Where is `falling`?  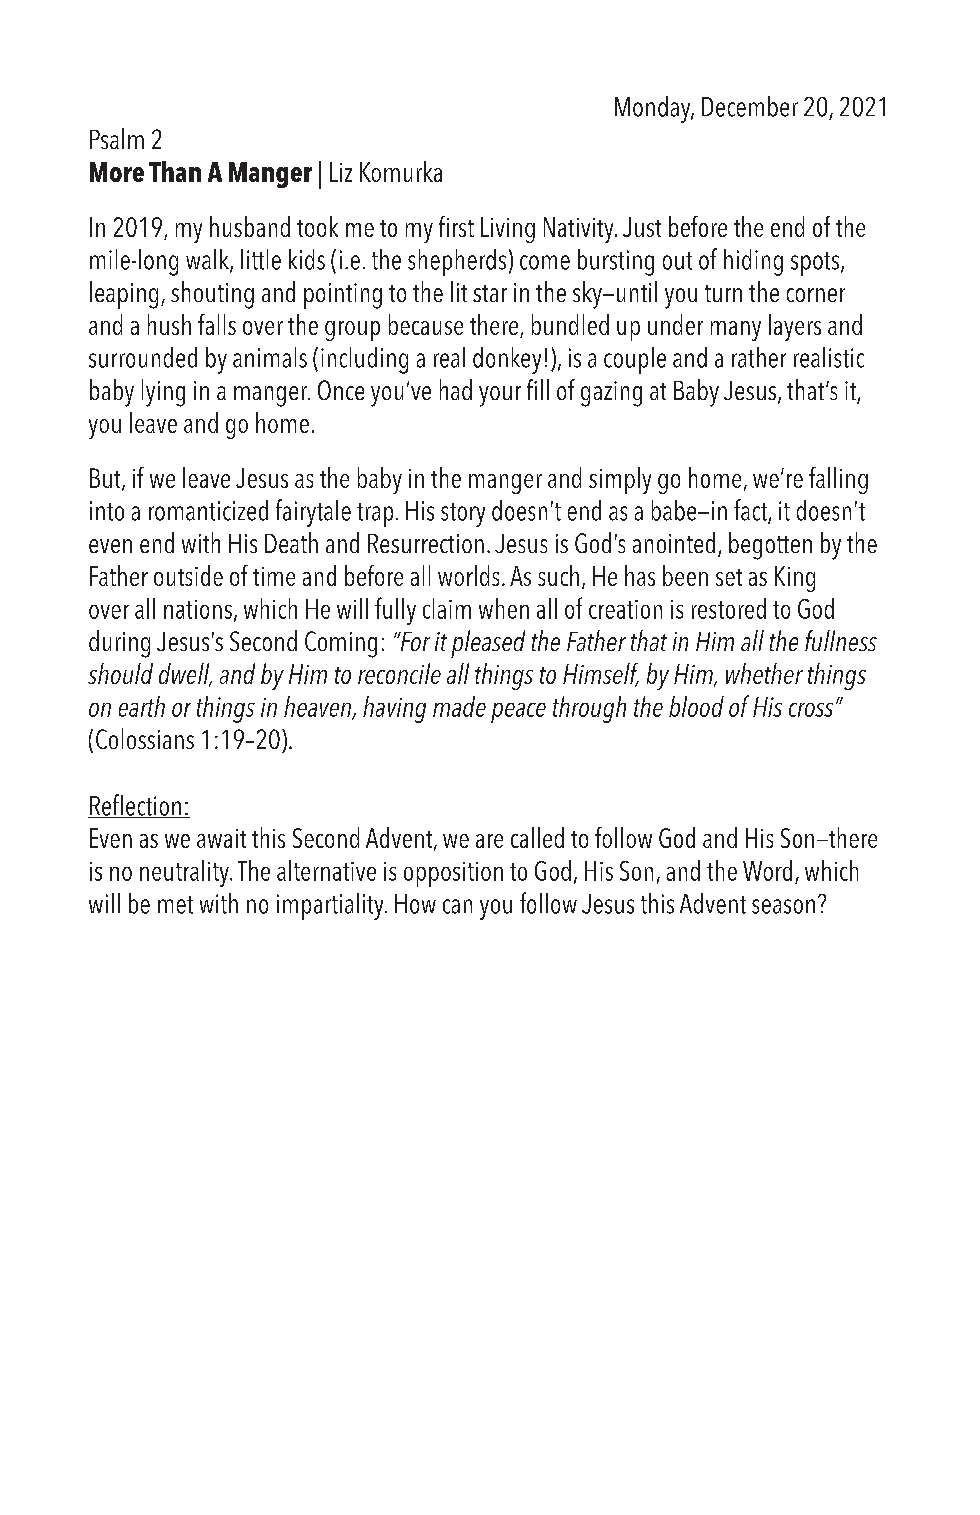
falling is located at coordinates (838, 480).
